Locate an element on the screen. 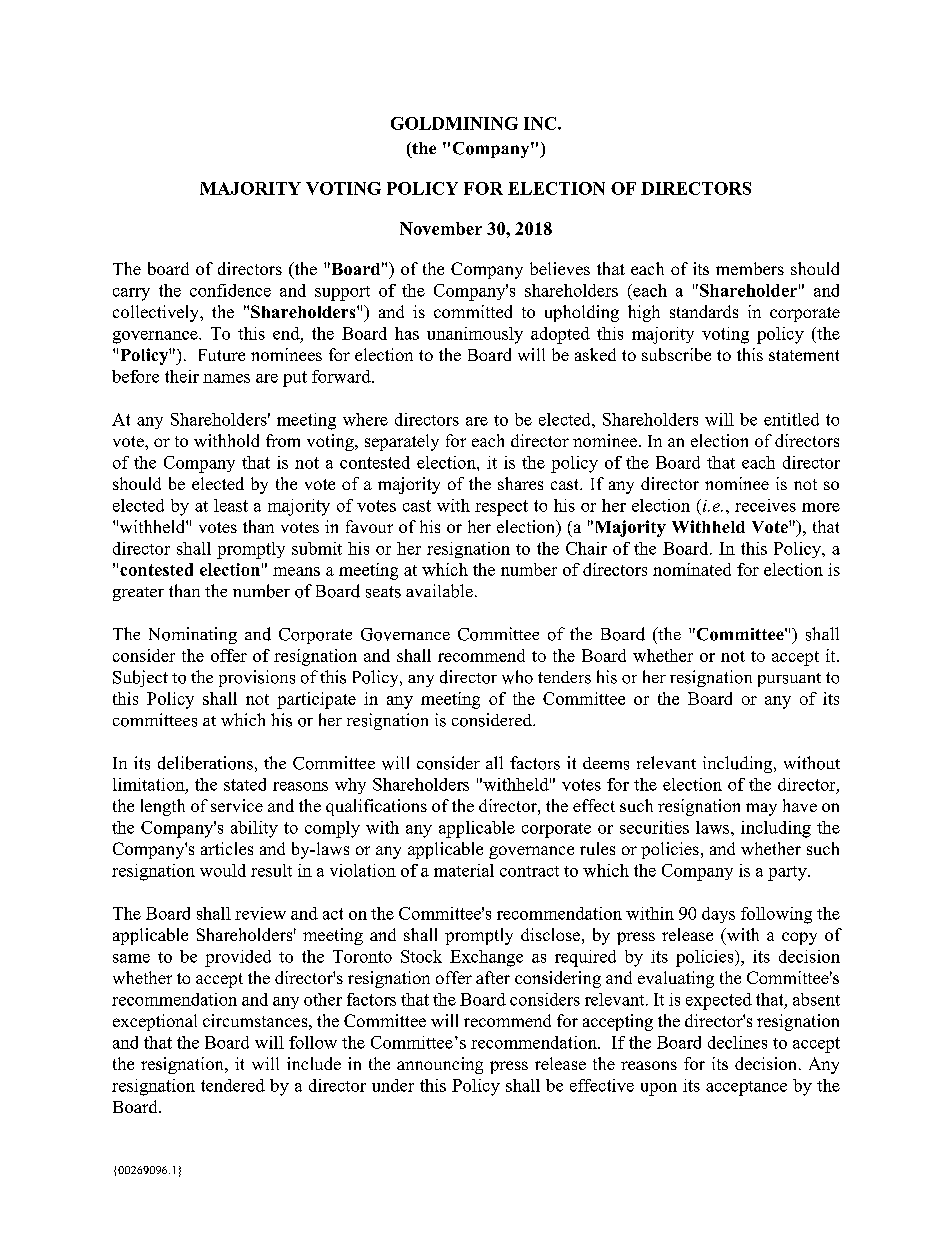 The width and height of the screenshot is (952, 1233). Nominating is located at coordinates (193, 635).
